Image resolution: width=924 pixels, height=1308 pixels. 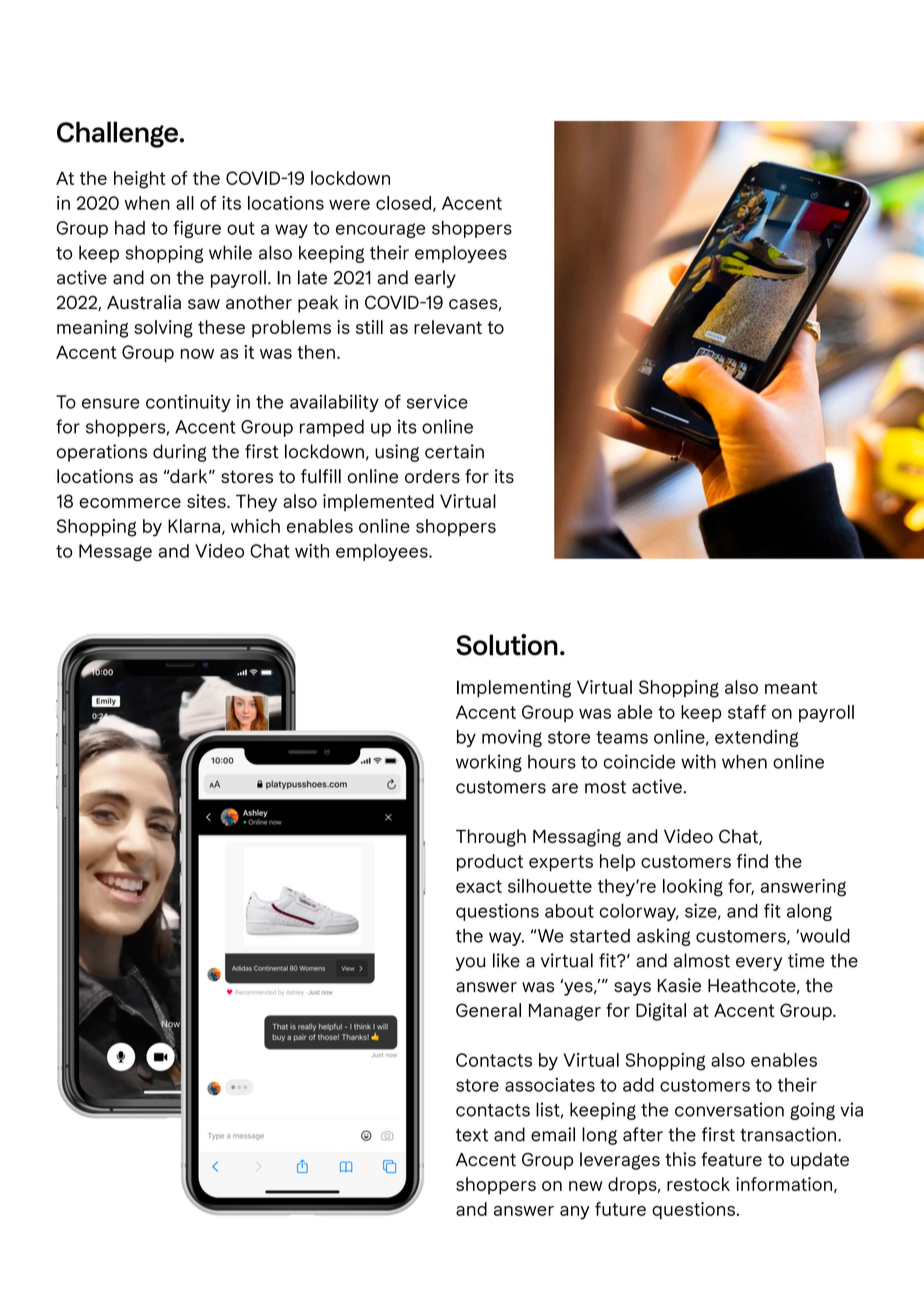 I want to click on sites, so click(x=207, y=501).
